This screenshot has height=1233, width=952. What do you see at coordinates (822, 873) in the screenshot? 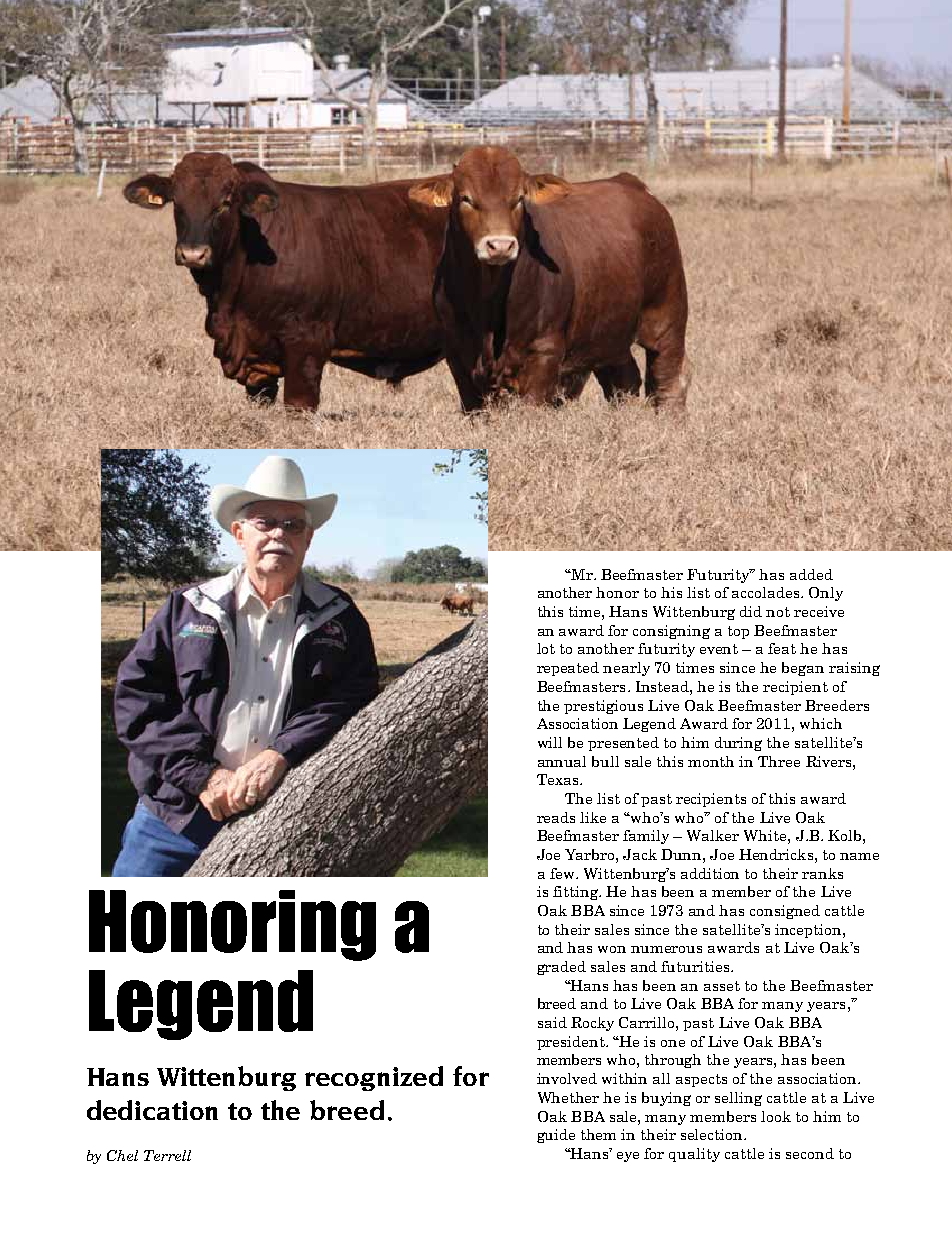
I see `ranks` at bounding box center [822, 873].
